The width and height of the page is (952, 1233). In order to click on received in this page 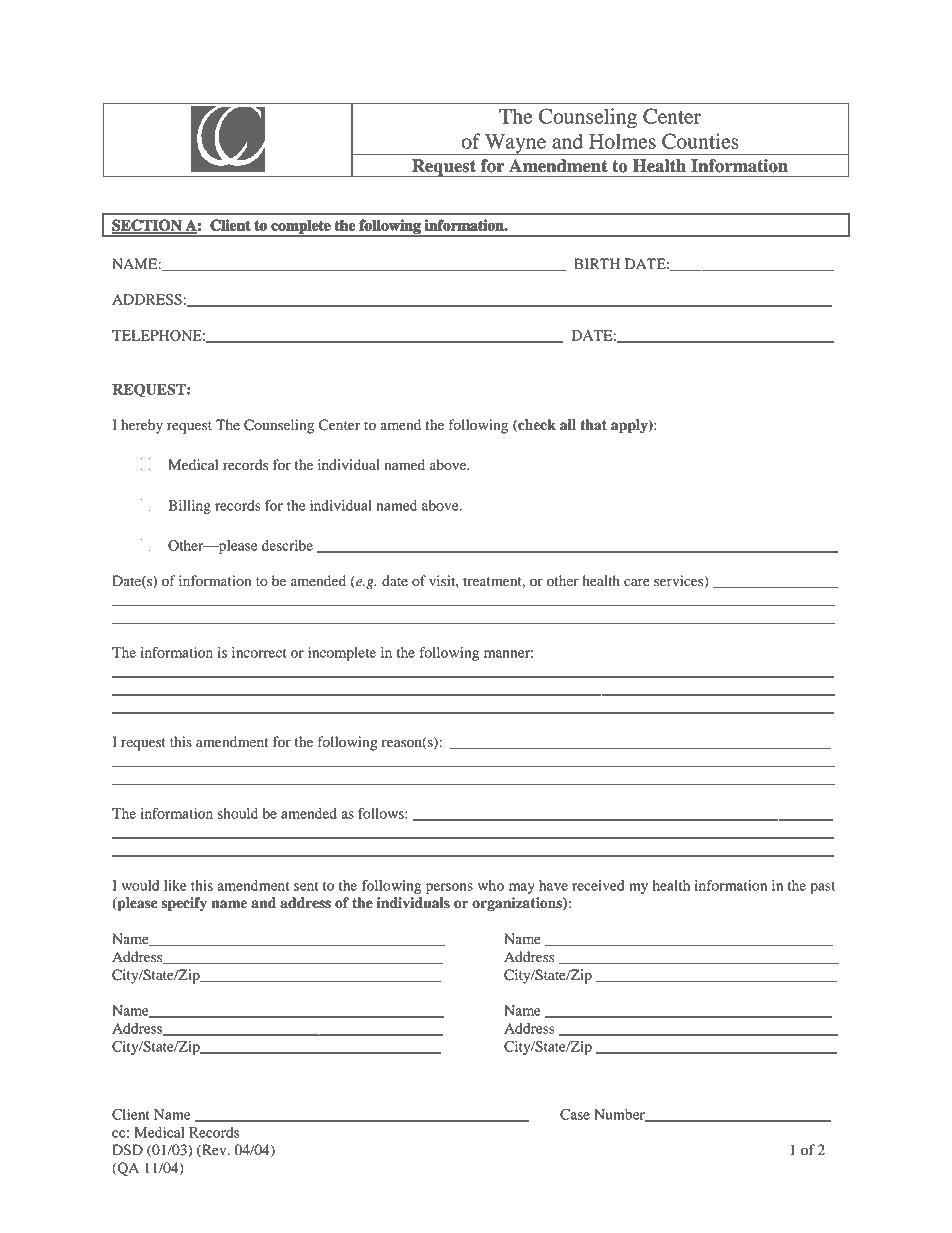, I will do `click(598, 885)`.
